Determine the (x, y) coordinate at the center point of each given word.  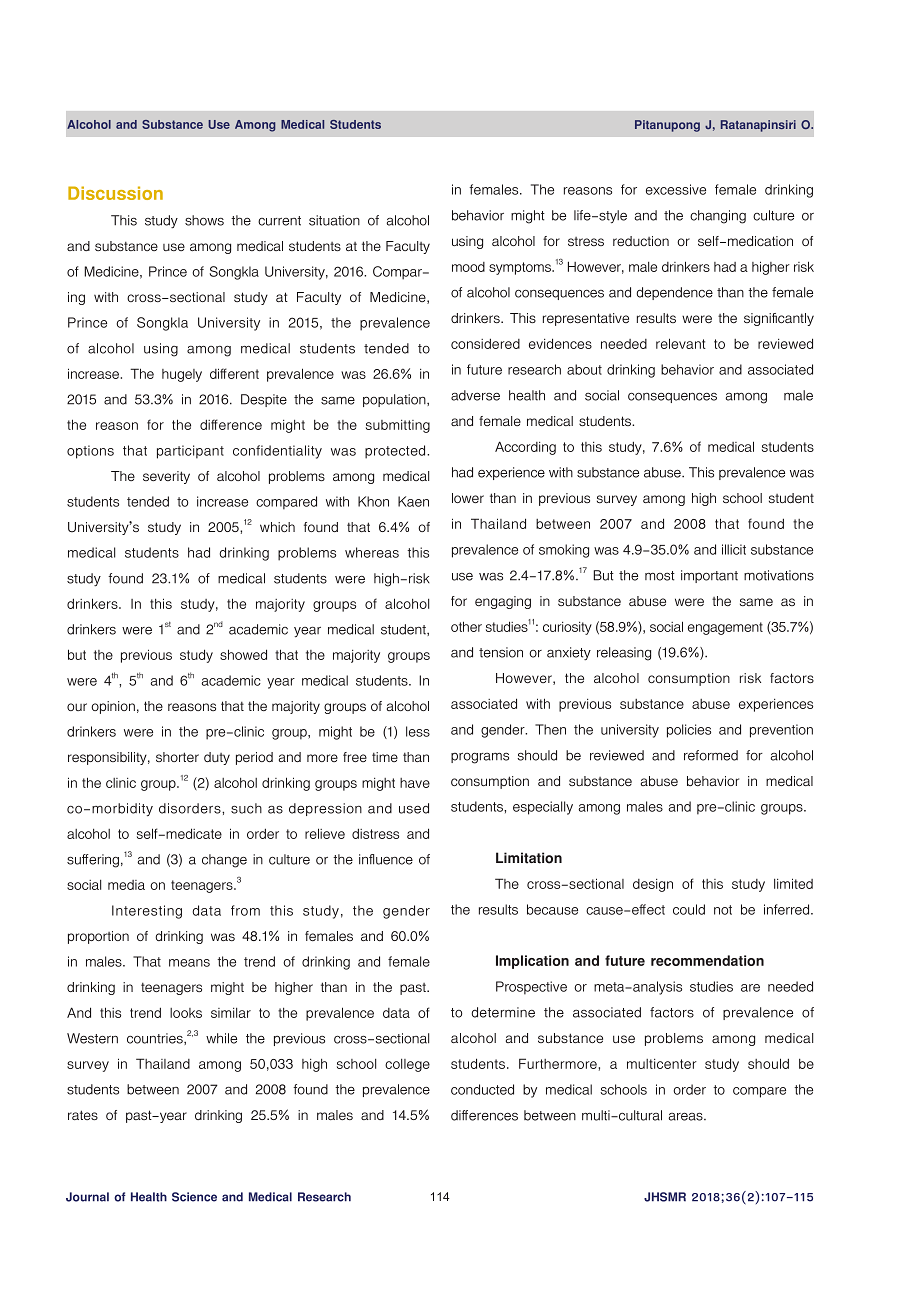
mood (468, 267)
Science (194, 1197)
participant (190, 452)
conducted (482, 1089)
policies (689, 731)
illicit (734, 549)
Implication (532, 962)
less (418, 731)
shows (204, 220)
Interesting (147, 912)
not (723, 910)
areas (686, 1116)
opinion (113, 707)
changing (718, 217)
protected (396, 452)
